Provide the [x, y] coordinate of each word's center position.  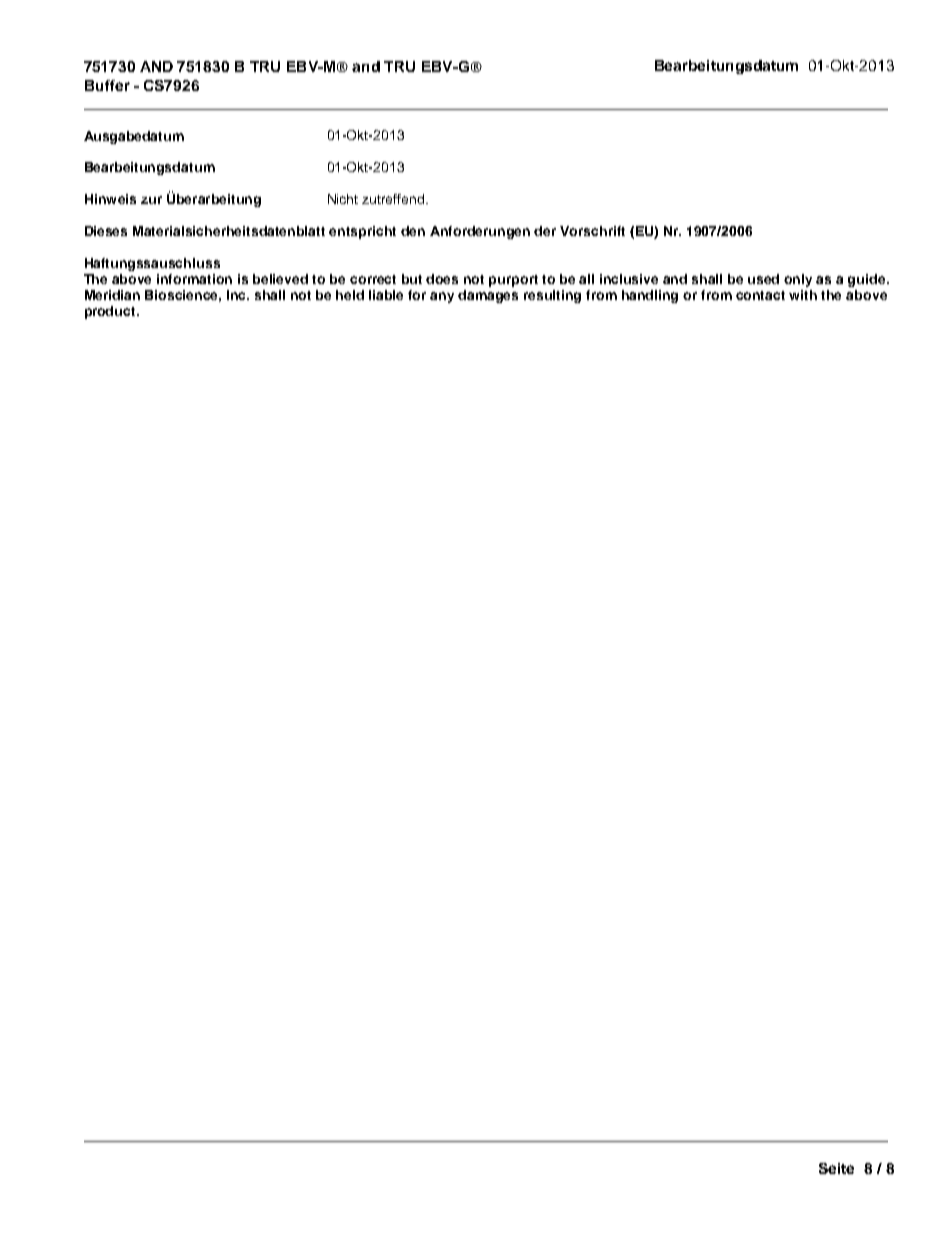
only [798, 280]
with [803, 295]
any [442, 297]
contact [760, 295]
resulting [552, 296]
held [350, 295]
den [413, 231]
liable [386, 295]
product [111, 312]
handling [650, 296]
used [763, 279]
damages [488, 296]
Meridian [112, 295]
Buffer [107, 85]
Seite [836, 1168]
